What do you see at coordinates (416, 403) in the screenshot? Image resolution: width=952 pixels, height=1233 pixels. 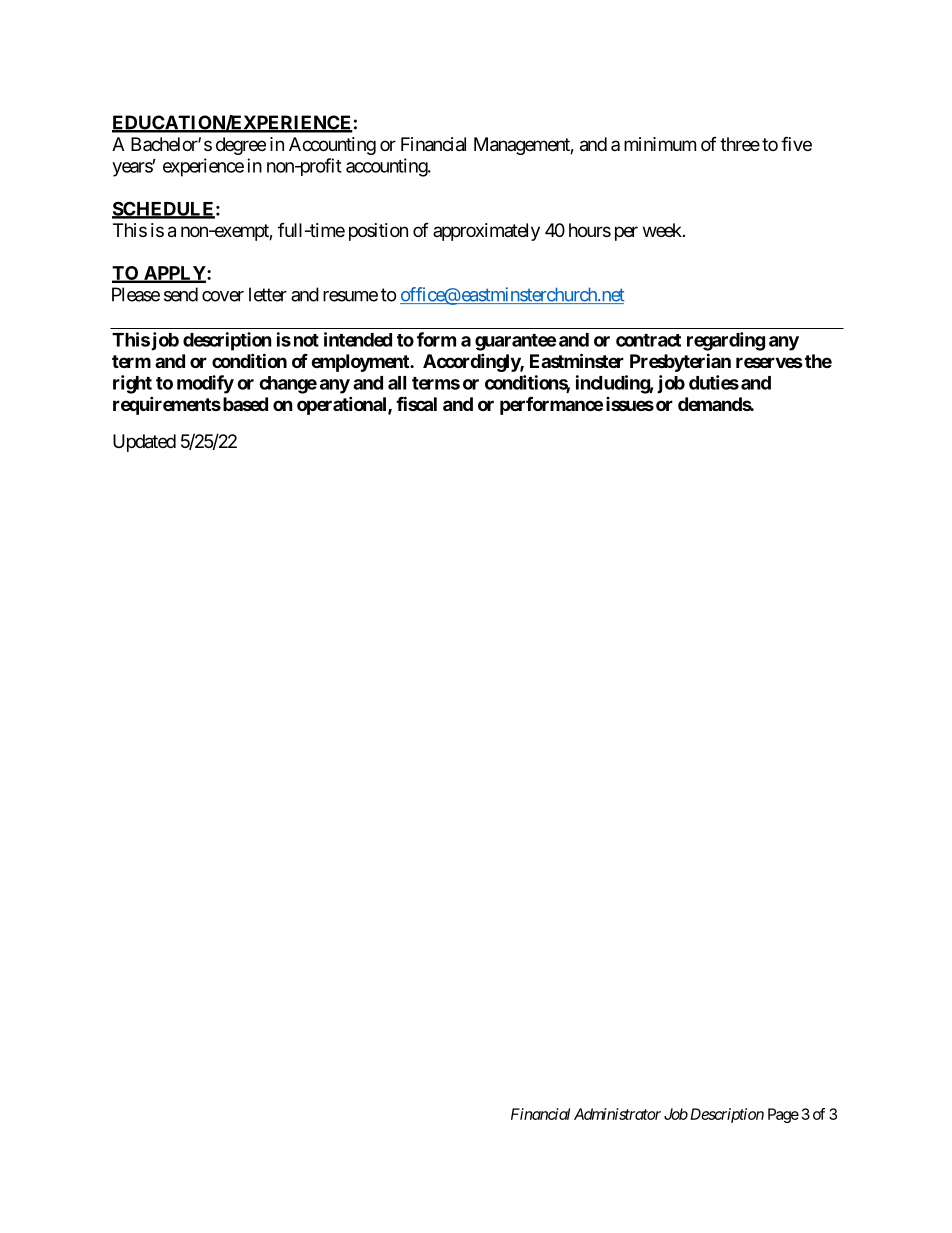 I see `fiscal` at bounding box center [416, 403].
